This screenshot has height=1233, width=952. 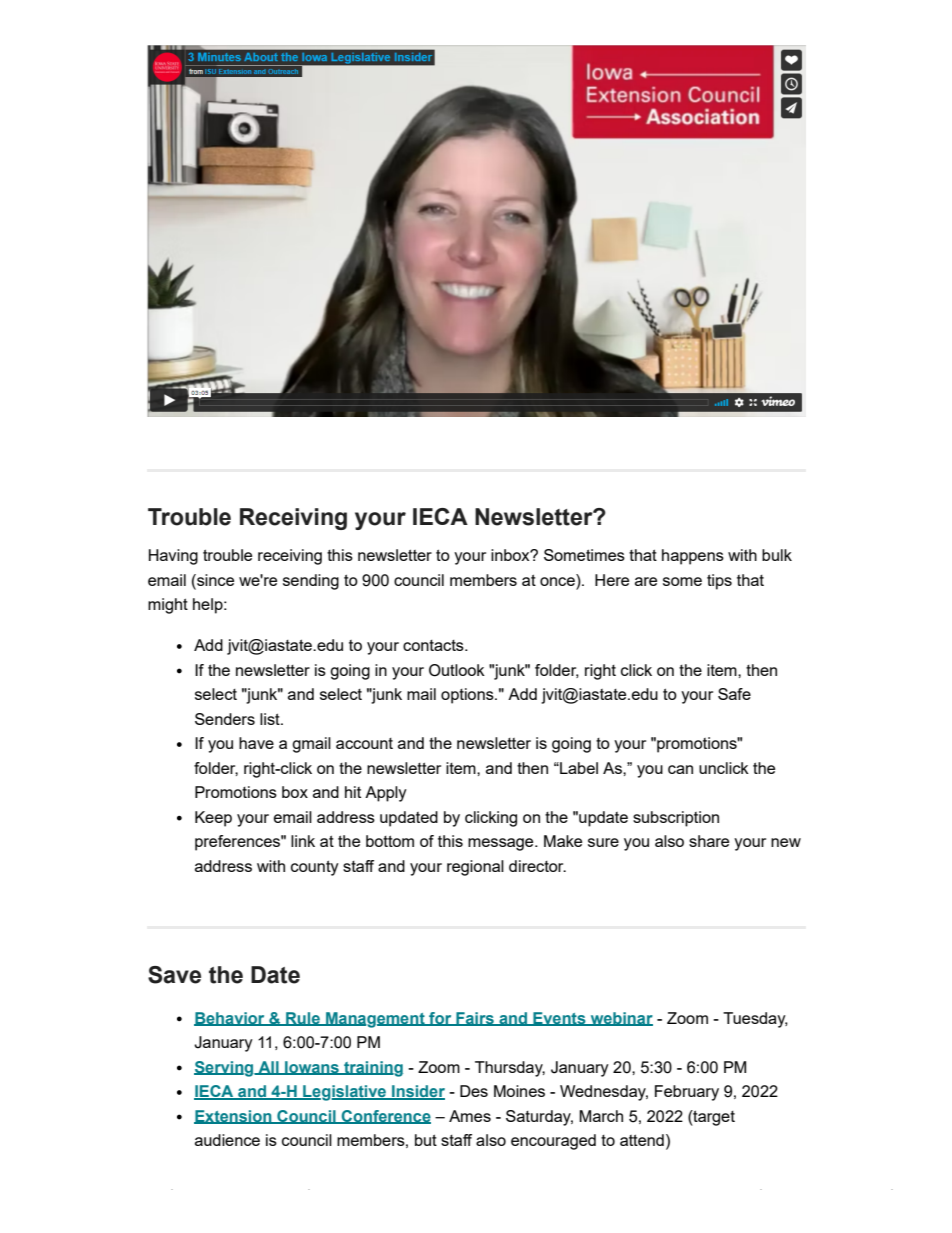 What do you see at coordinates (502, 844) in the screenshot?
I see `message` at bounding box center [502, 844].
